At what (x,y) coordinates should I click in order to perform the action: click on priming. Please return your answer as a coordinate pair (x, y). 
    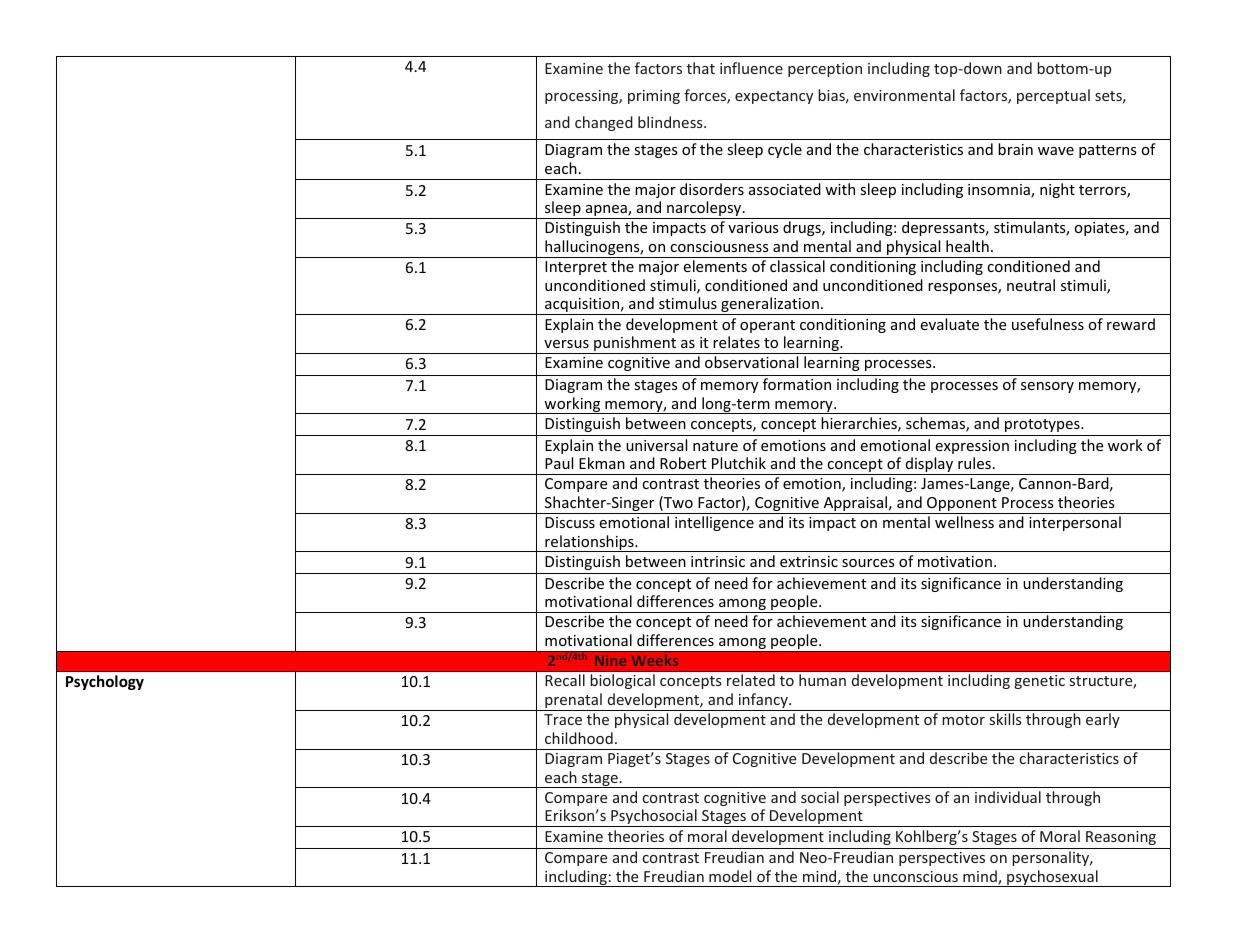
    Looking at the image, I should click on (654, 97).
